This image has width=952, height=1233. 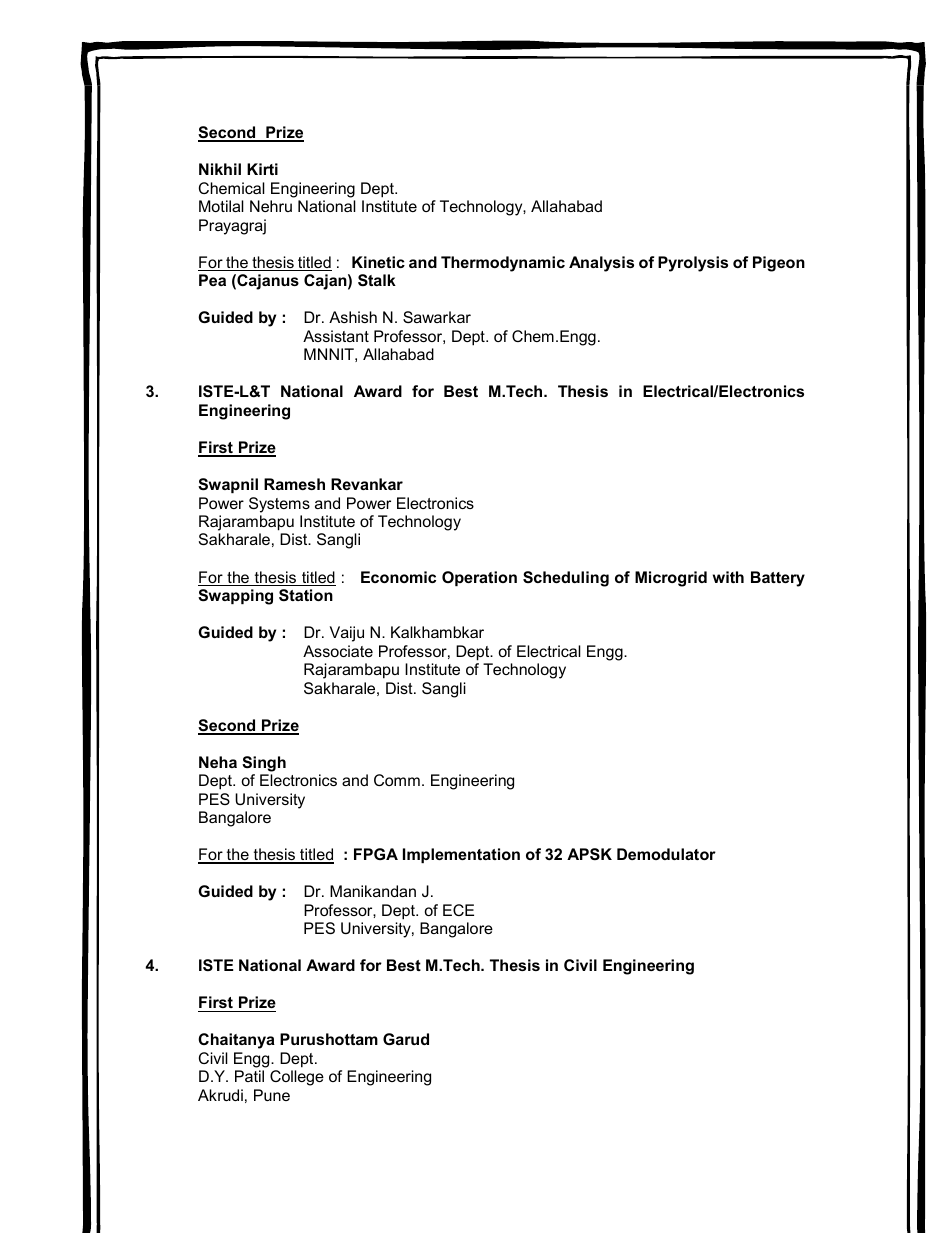 What do you see at coordinates (666, 854) in the image?
I see `Demodulator` at bounding box center [666, 854].
